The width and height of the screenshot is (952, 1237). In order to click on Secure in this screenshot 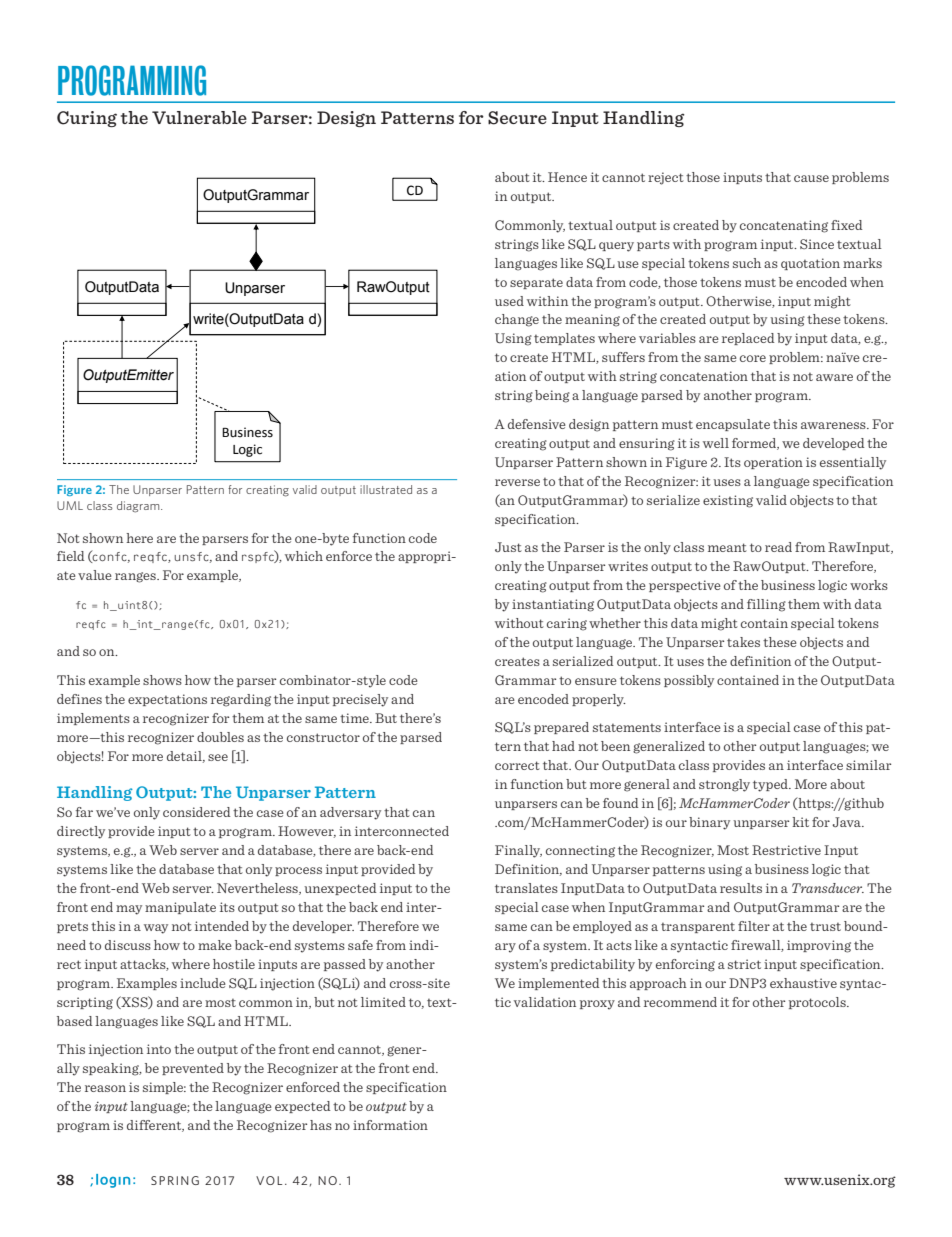, I will do `click(517, 118)`.
